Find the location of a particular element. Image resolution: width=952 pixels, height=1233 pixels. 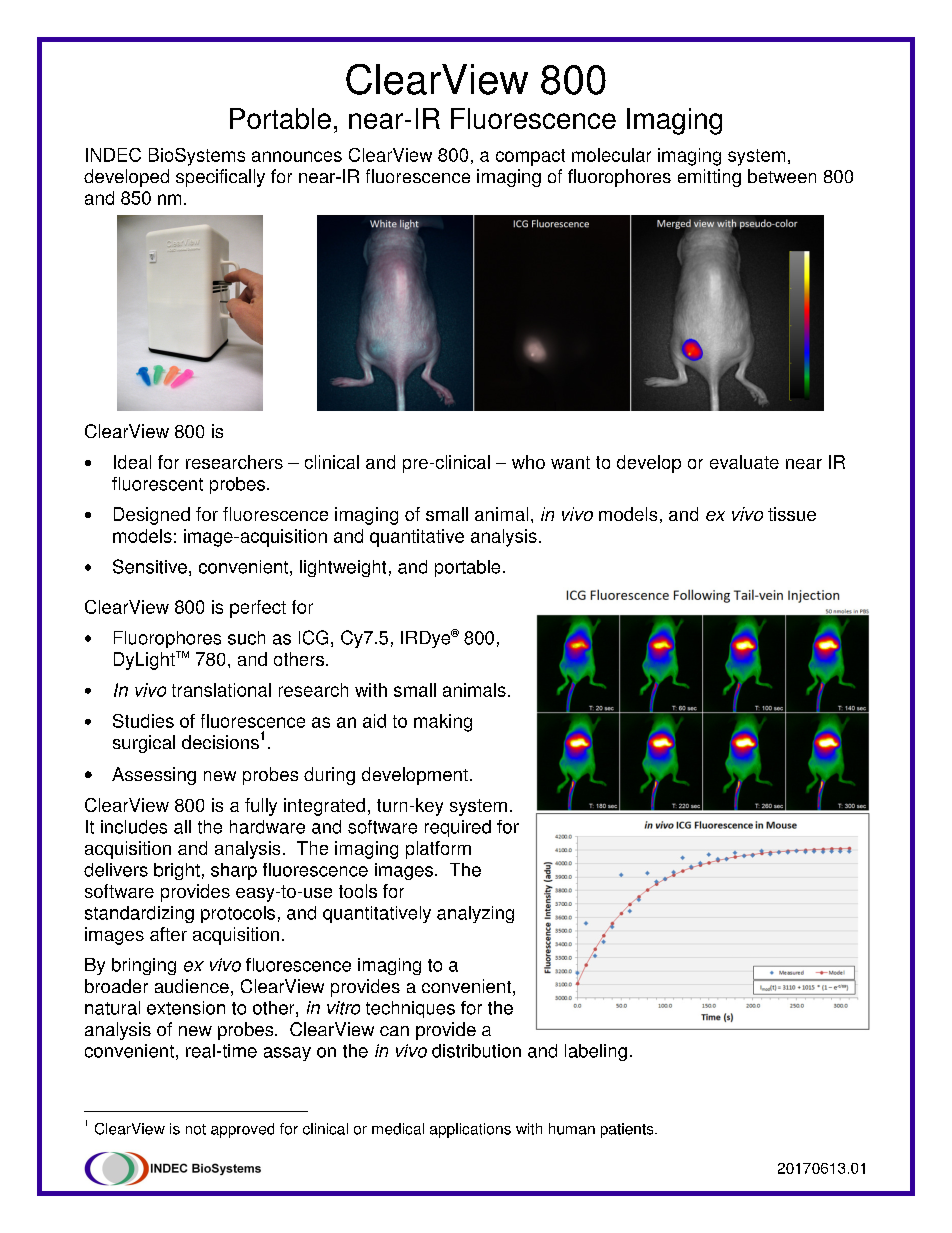

applications is located at coordinates (470, 1130).
